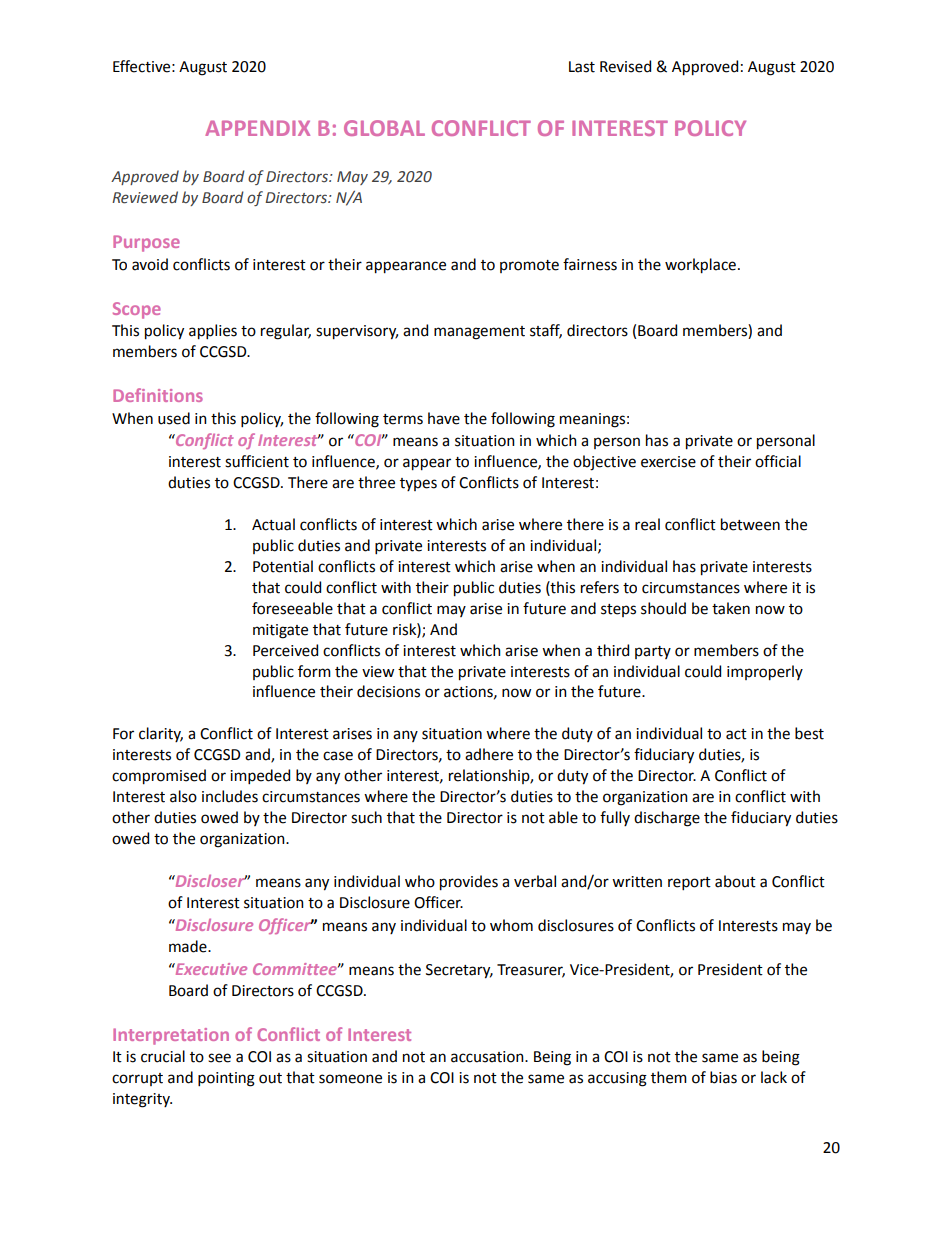 The width and height of the screenshot is (952, 1233). I want to click on APPENDIX, so click(257, 128).
